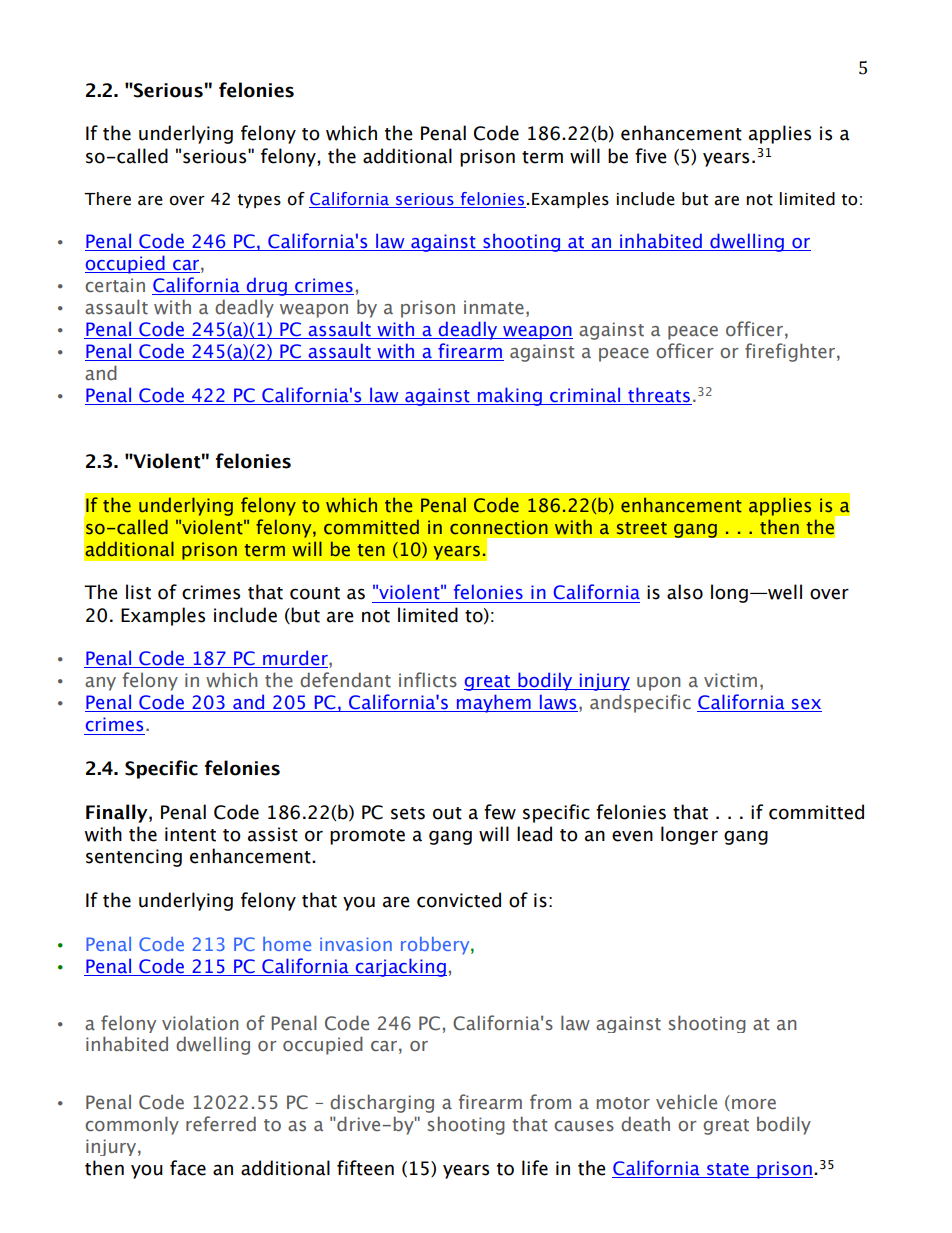 This screenshot has height=1233, width=952. Describe the element at coordinates (509, 396) in the screenshot. I see `making` at that location.
